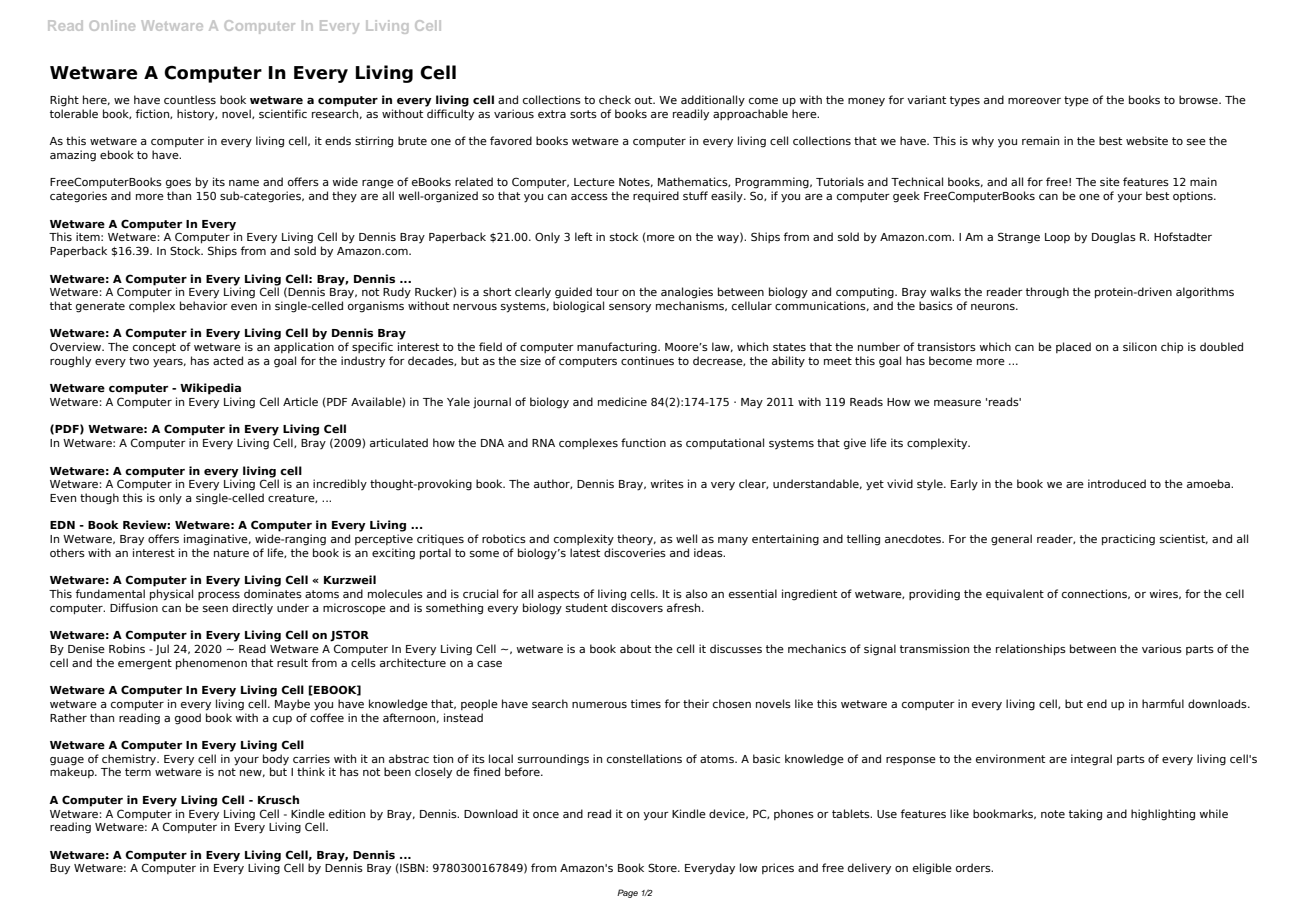 The width and height of the document is (1308, 924). Describe the element at coordinates (112, 25) in the document. I see `Online` at that location.
